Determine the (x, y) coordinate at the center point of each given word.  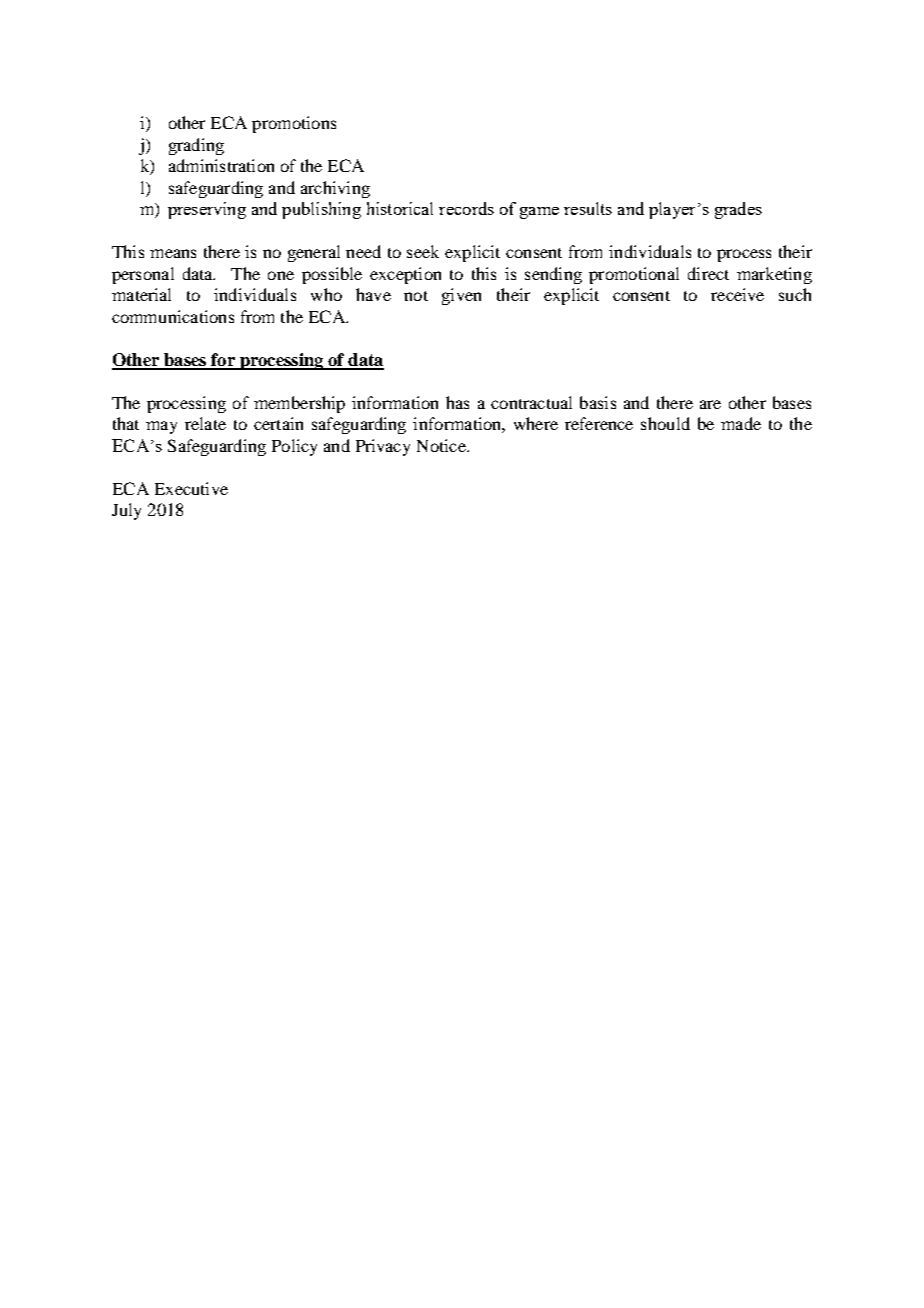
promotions (294, 124)
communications (173, 316)
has (457, 402)
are (710, 404)
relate (205, 423)
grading (196, 146)
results (588, 208)
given (461, 296)
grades (738, 210)
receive (737, 294)
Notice (442, 445)
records (466, 208)
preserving (207, 210)
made (741, 423)
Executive (191, 488)
